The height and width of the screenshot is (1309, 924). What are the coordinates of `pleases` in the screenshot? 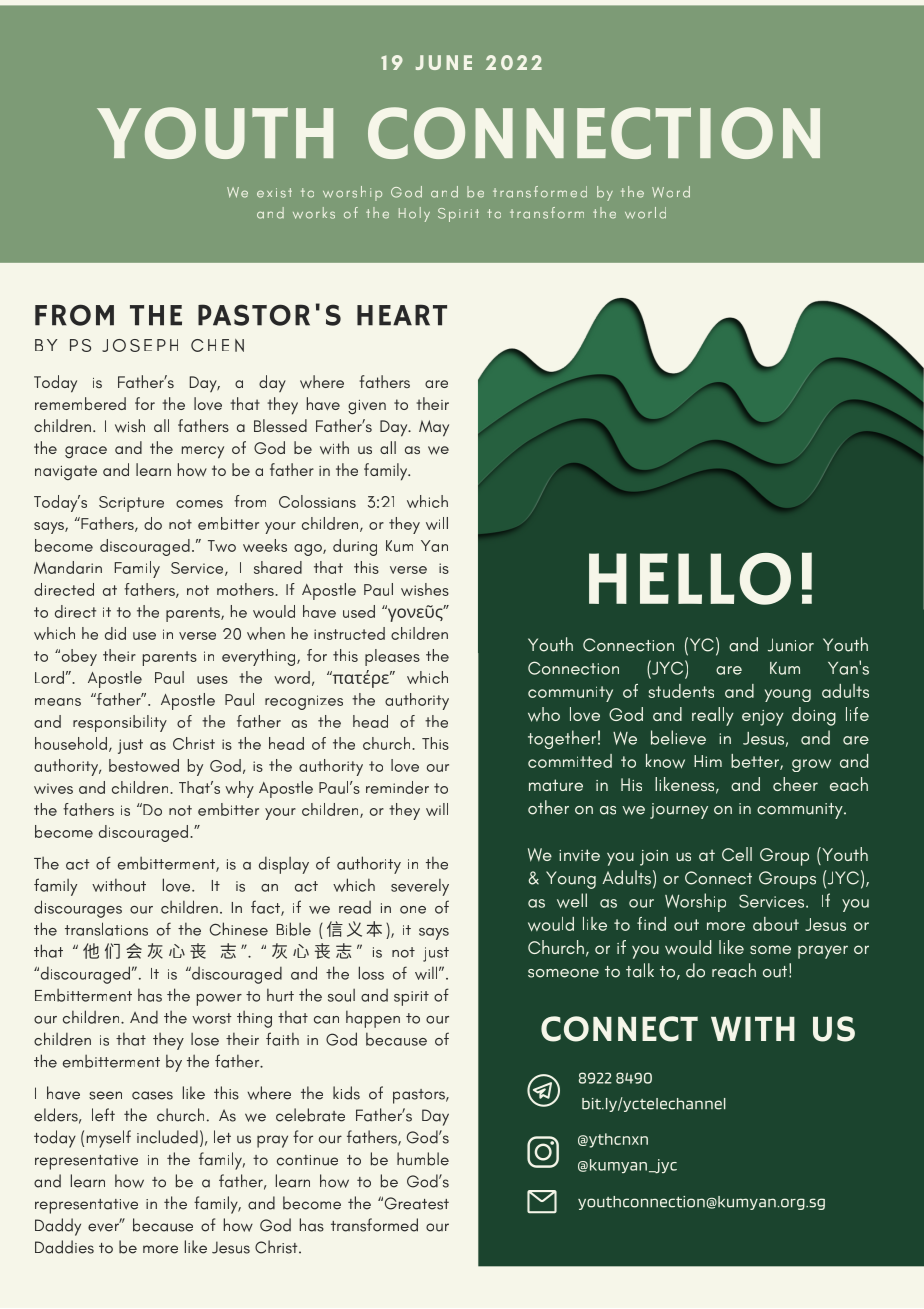 It's located at (392, 657).
